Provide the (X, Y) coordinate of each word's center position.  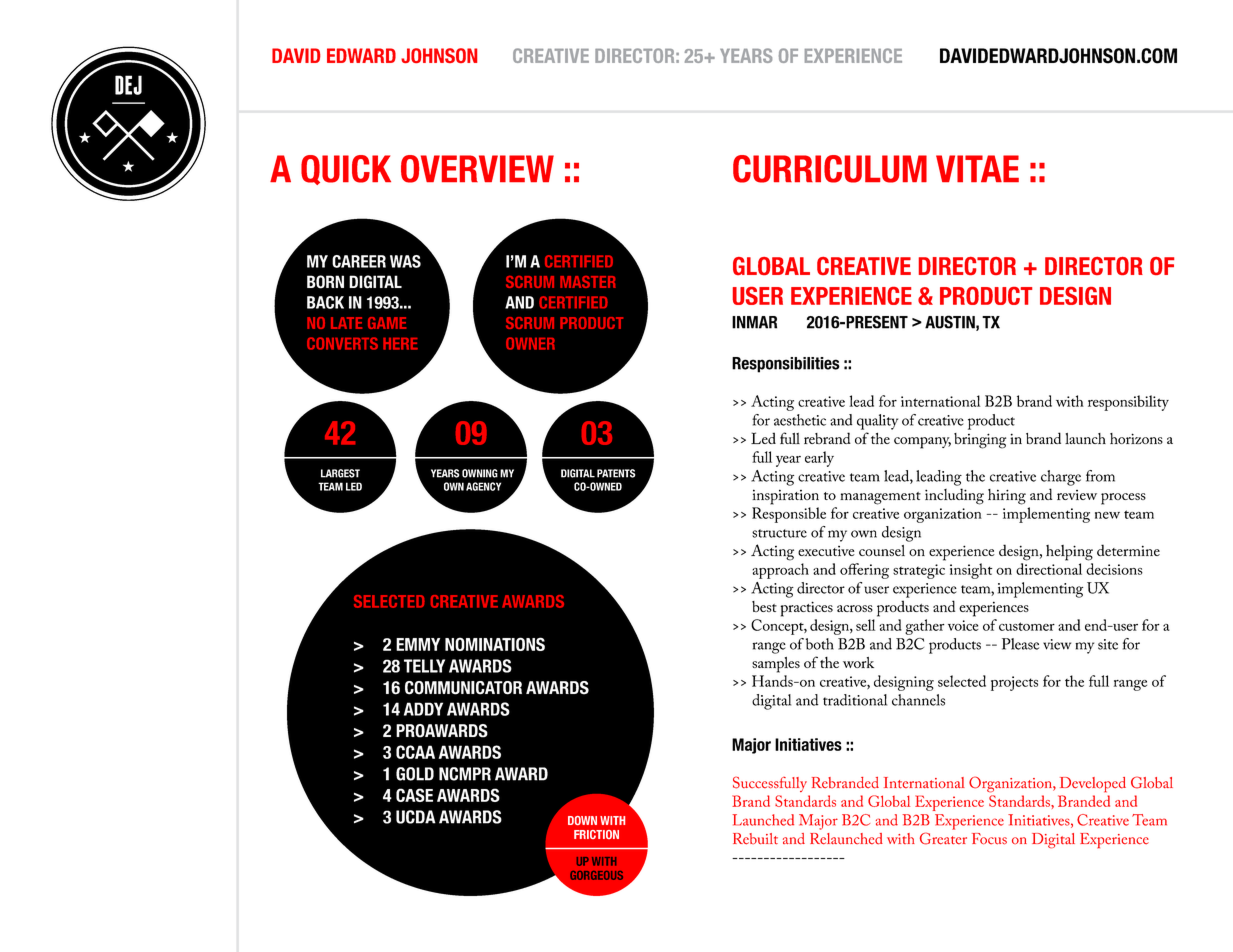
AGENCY (483, 486)
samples (776, 665)
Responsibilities (786, 365)
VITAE (977, 168)
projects (1014, 683)
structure (779, 533)
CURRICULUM (830, 169)
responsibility (1128, 403)
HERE (400, 344)
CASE (414, 795)
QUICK (346, 170)
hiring (1007, 497)
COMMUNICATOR (463, 688)
